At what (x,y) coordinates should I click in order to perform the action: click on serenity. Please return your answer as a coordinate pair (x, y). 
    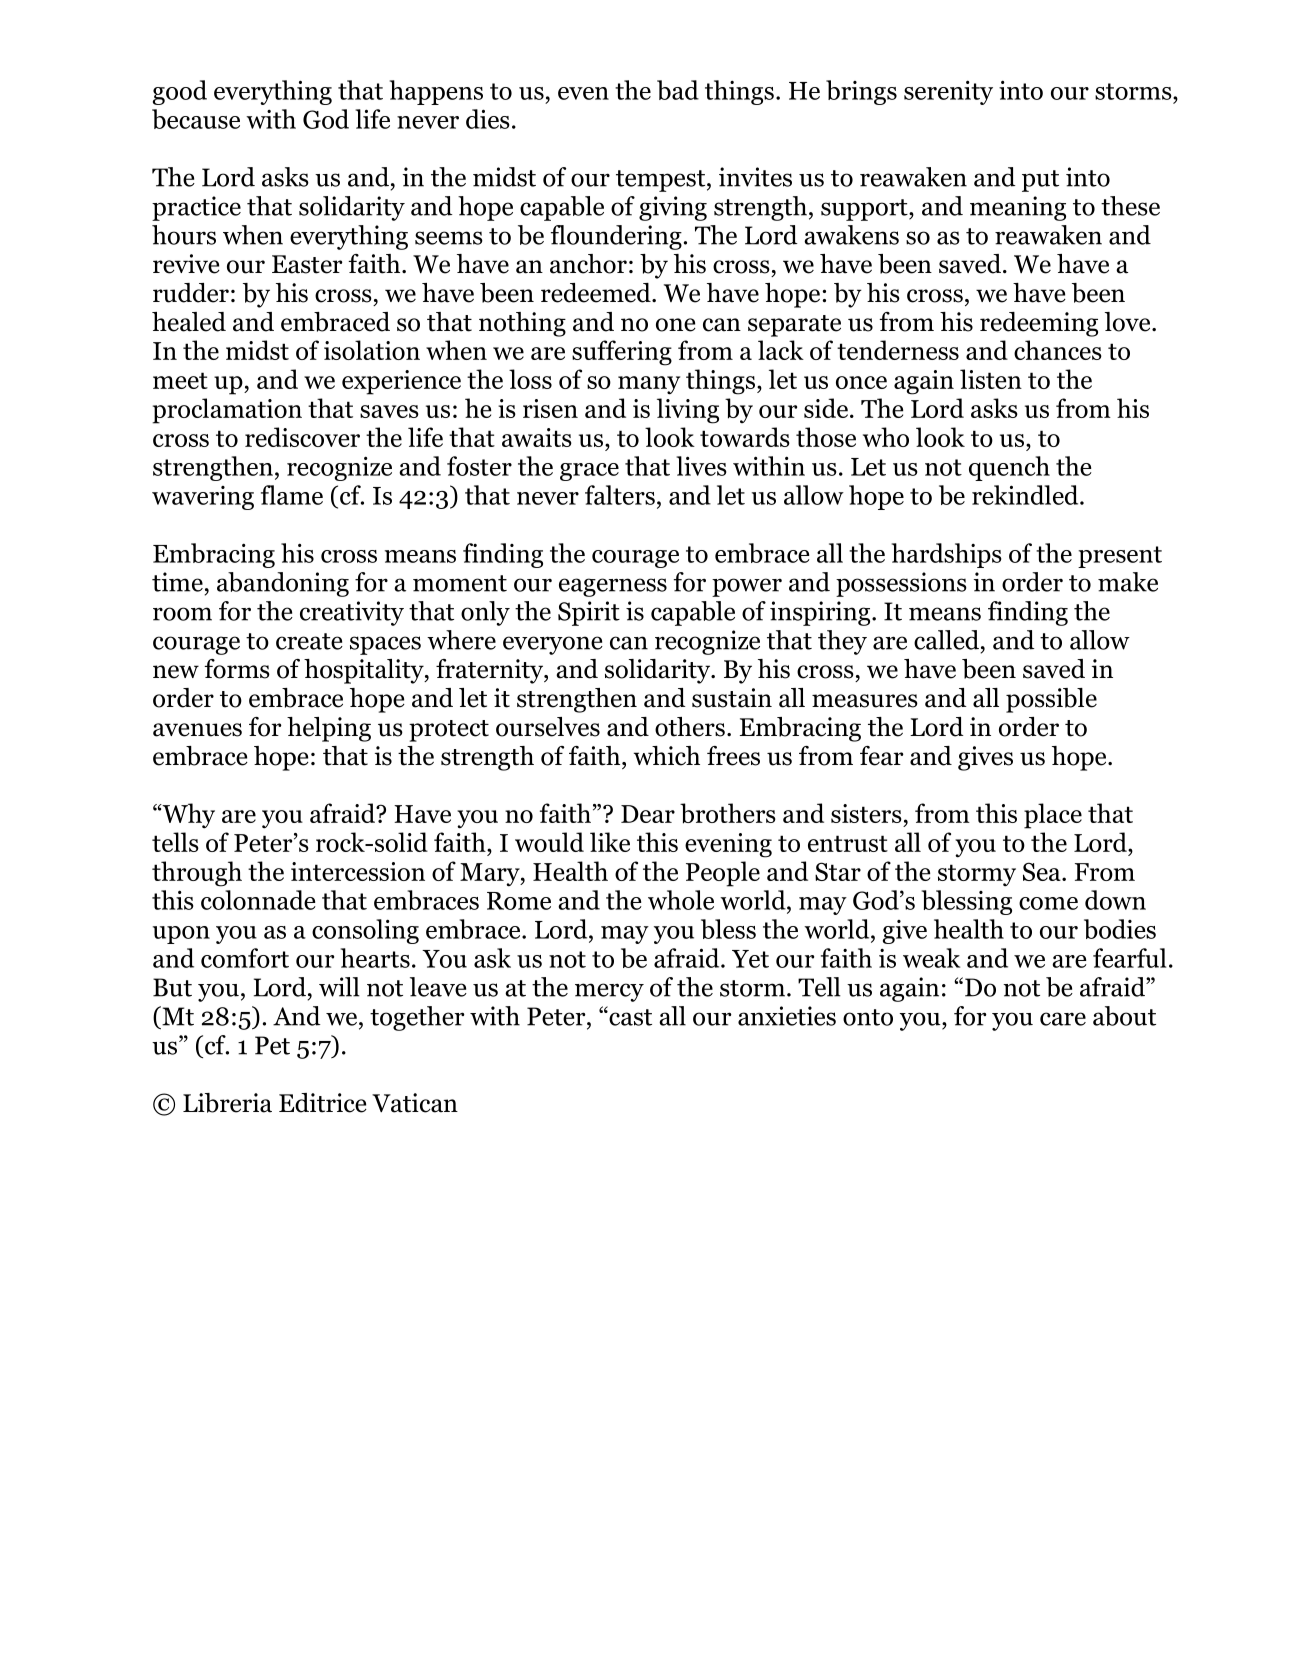
    Looking at the image, I should click on (948, 92).
